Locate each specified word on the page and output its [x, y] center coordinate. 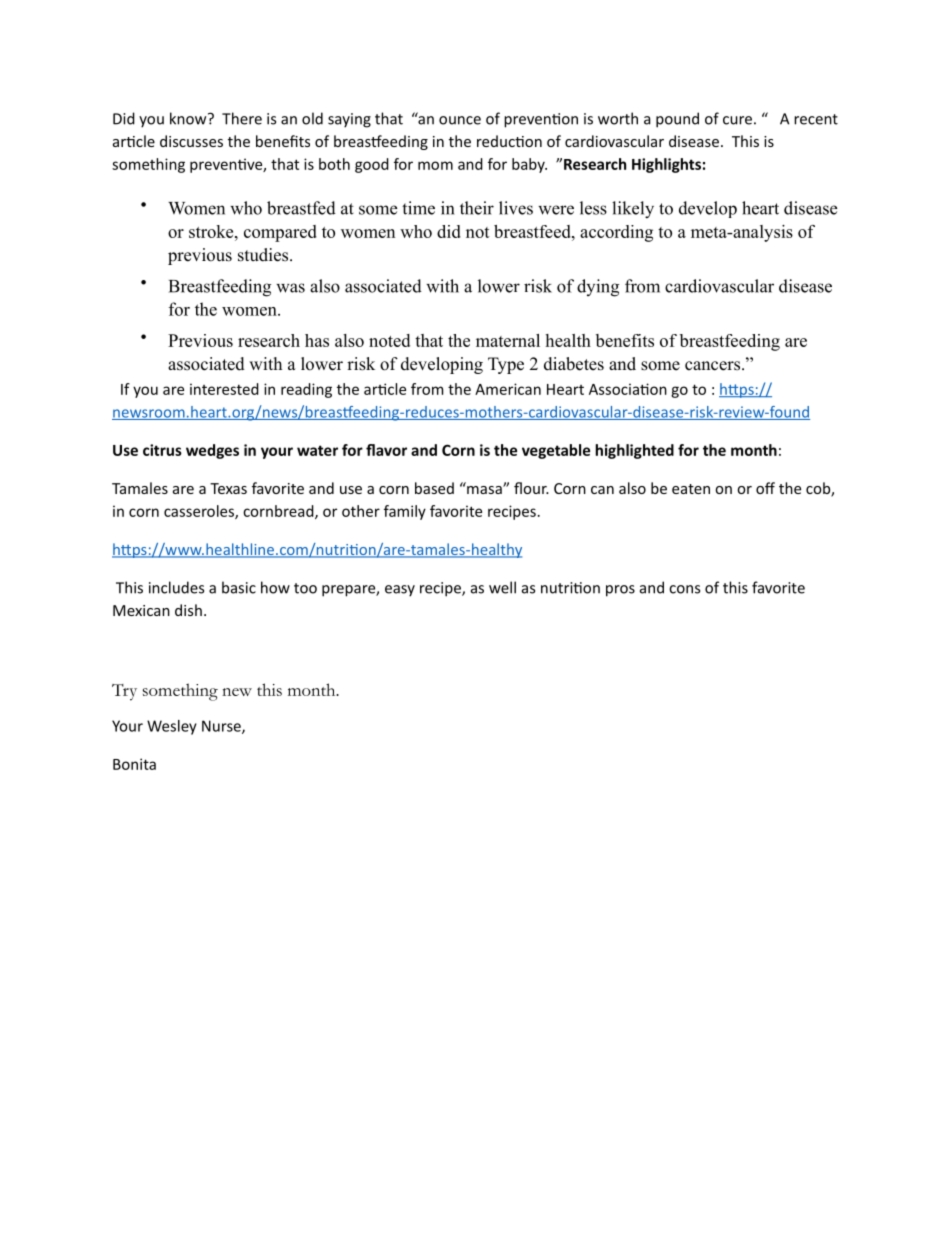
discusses [191, 141]
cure [737, 120]
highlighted [634, 451]
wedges [212, 451]
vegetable [556, 451]
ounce [460, 120]
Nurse [222, 727]
